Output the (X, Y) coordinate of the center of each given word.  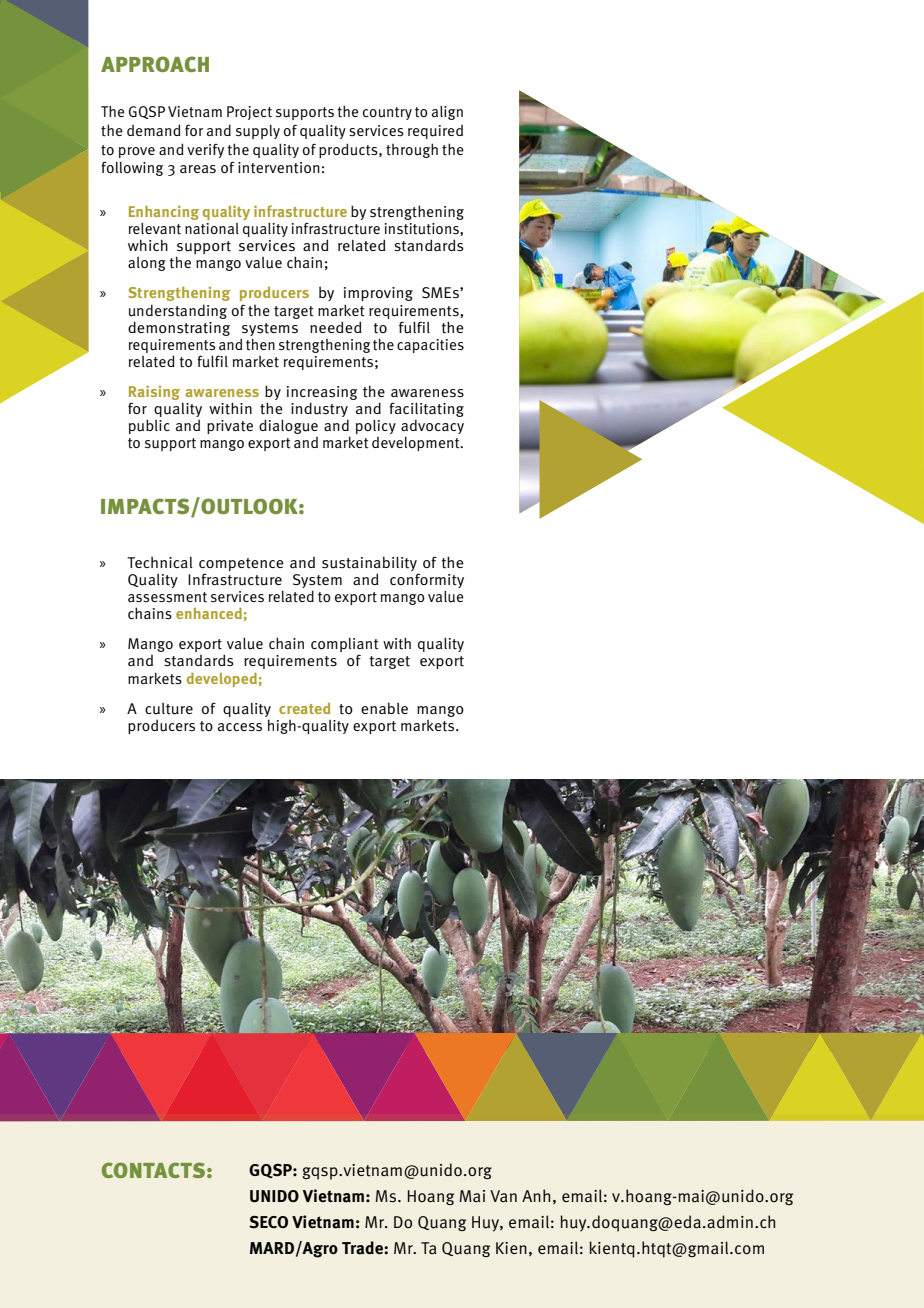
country (387, 113)
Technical (160, 562)
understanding (178, 311)
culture (169, 709)
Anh (536, 1195)
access (240, 727)
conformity (427, 580)
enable (384, 708)
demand (154, 130)
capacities (430, 346)
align (447, 113)
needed (336, 327)
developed (222, 680)
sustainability (369, 563)
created (304, 708)
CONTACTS (153, 1170)
